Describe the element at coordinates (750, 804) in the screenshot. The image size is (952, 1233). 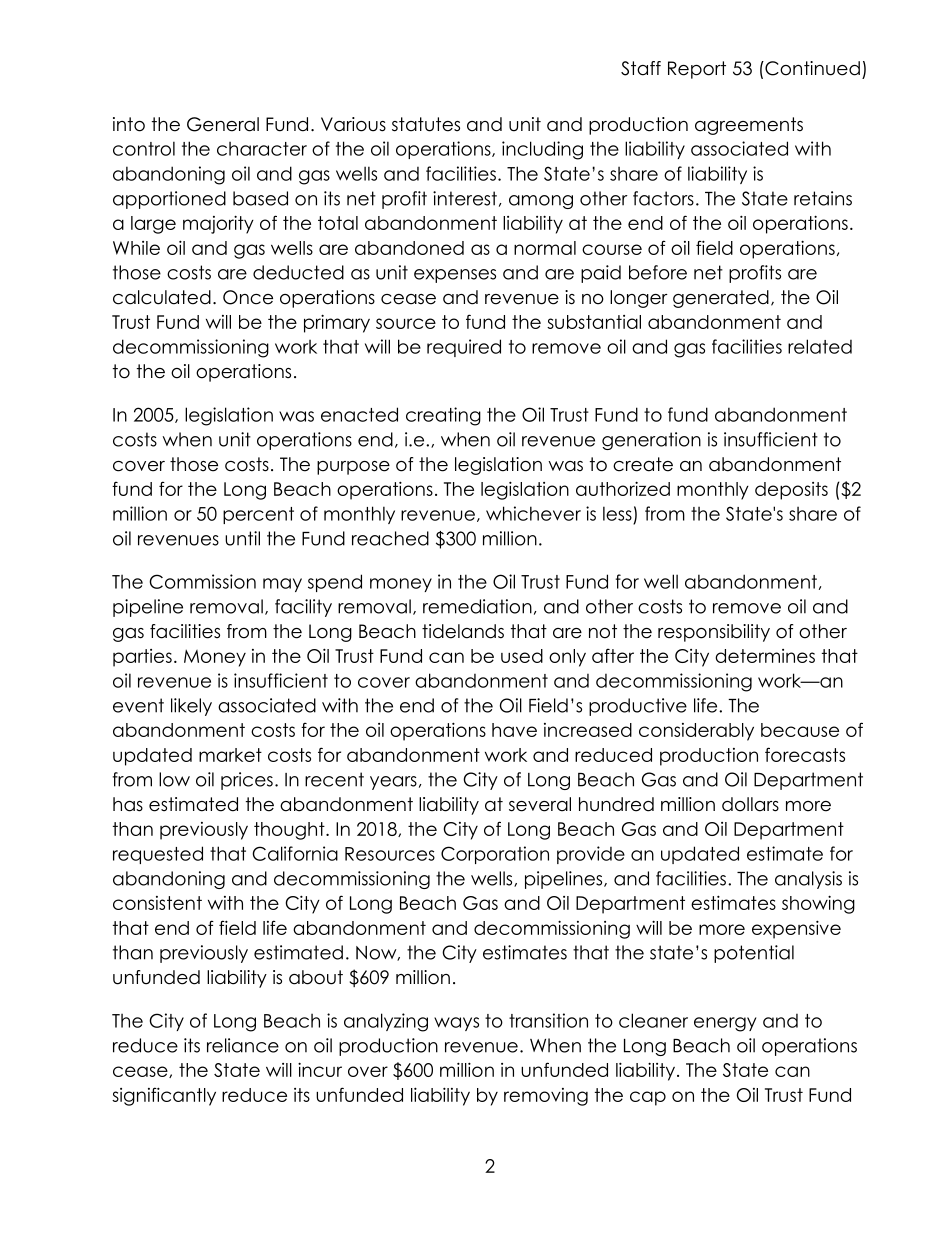
I see `dollars` at that location.
